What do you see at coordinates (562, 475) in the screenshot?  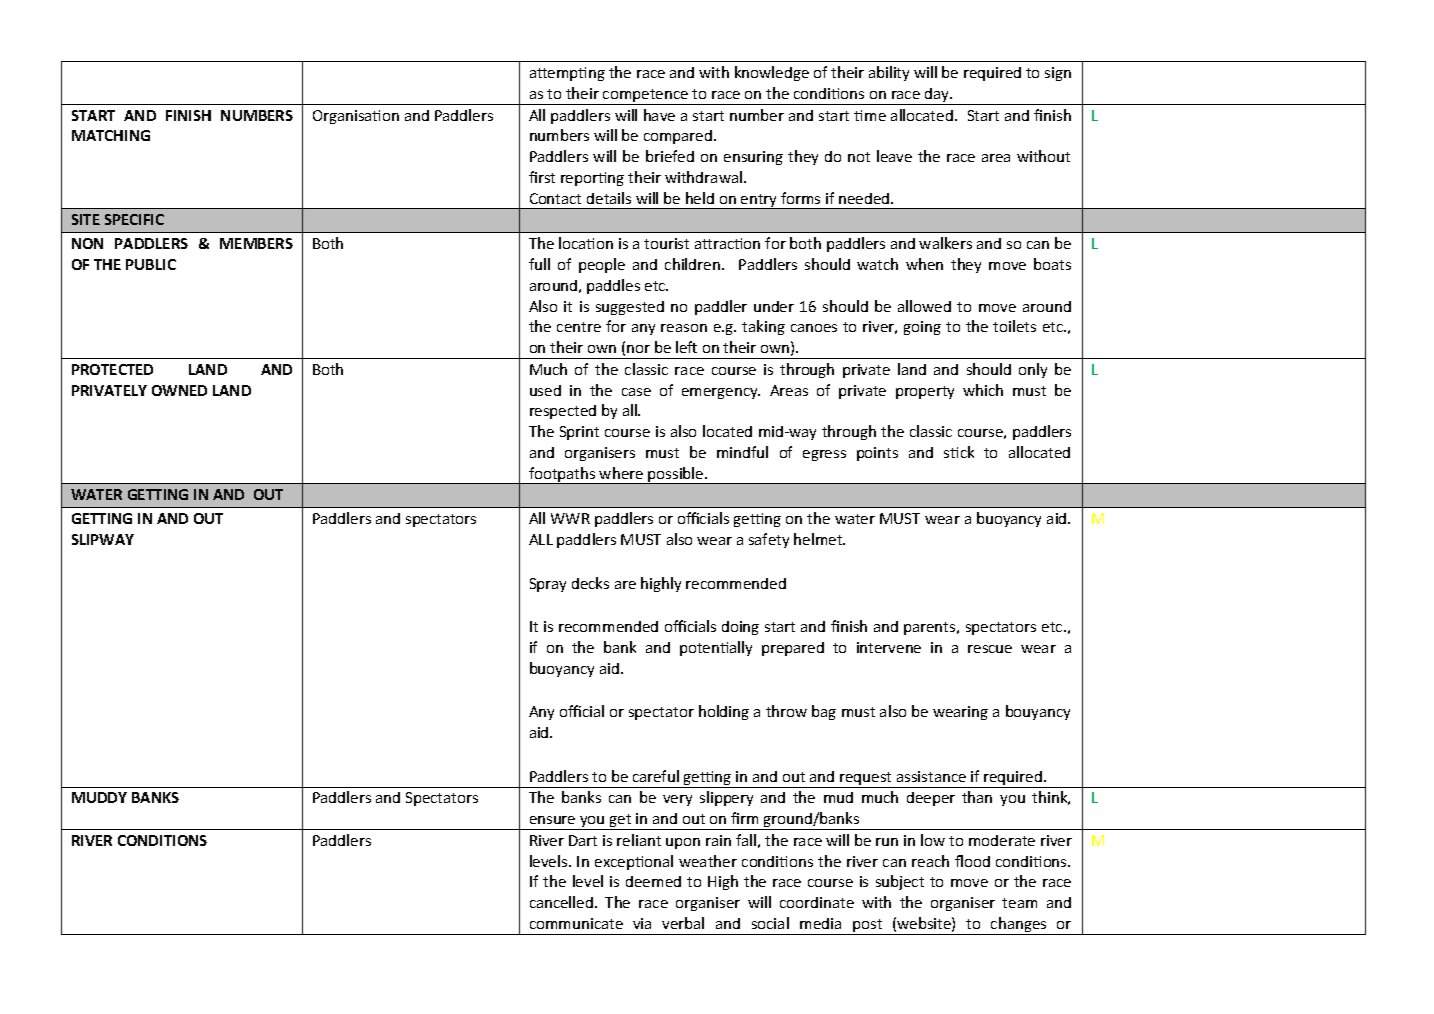 I see `footpaths` at bounding box center [562, 475].
